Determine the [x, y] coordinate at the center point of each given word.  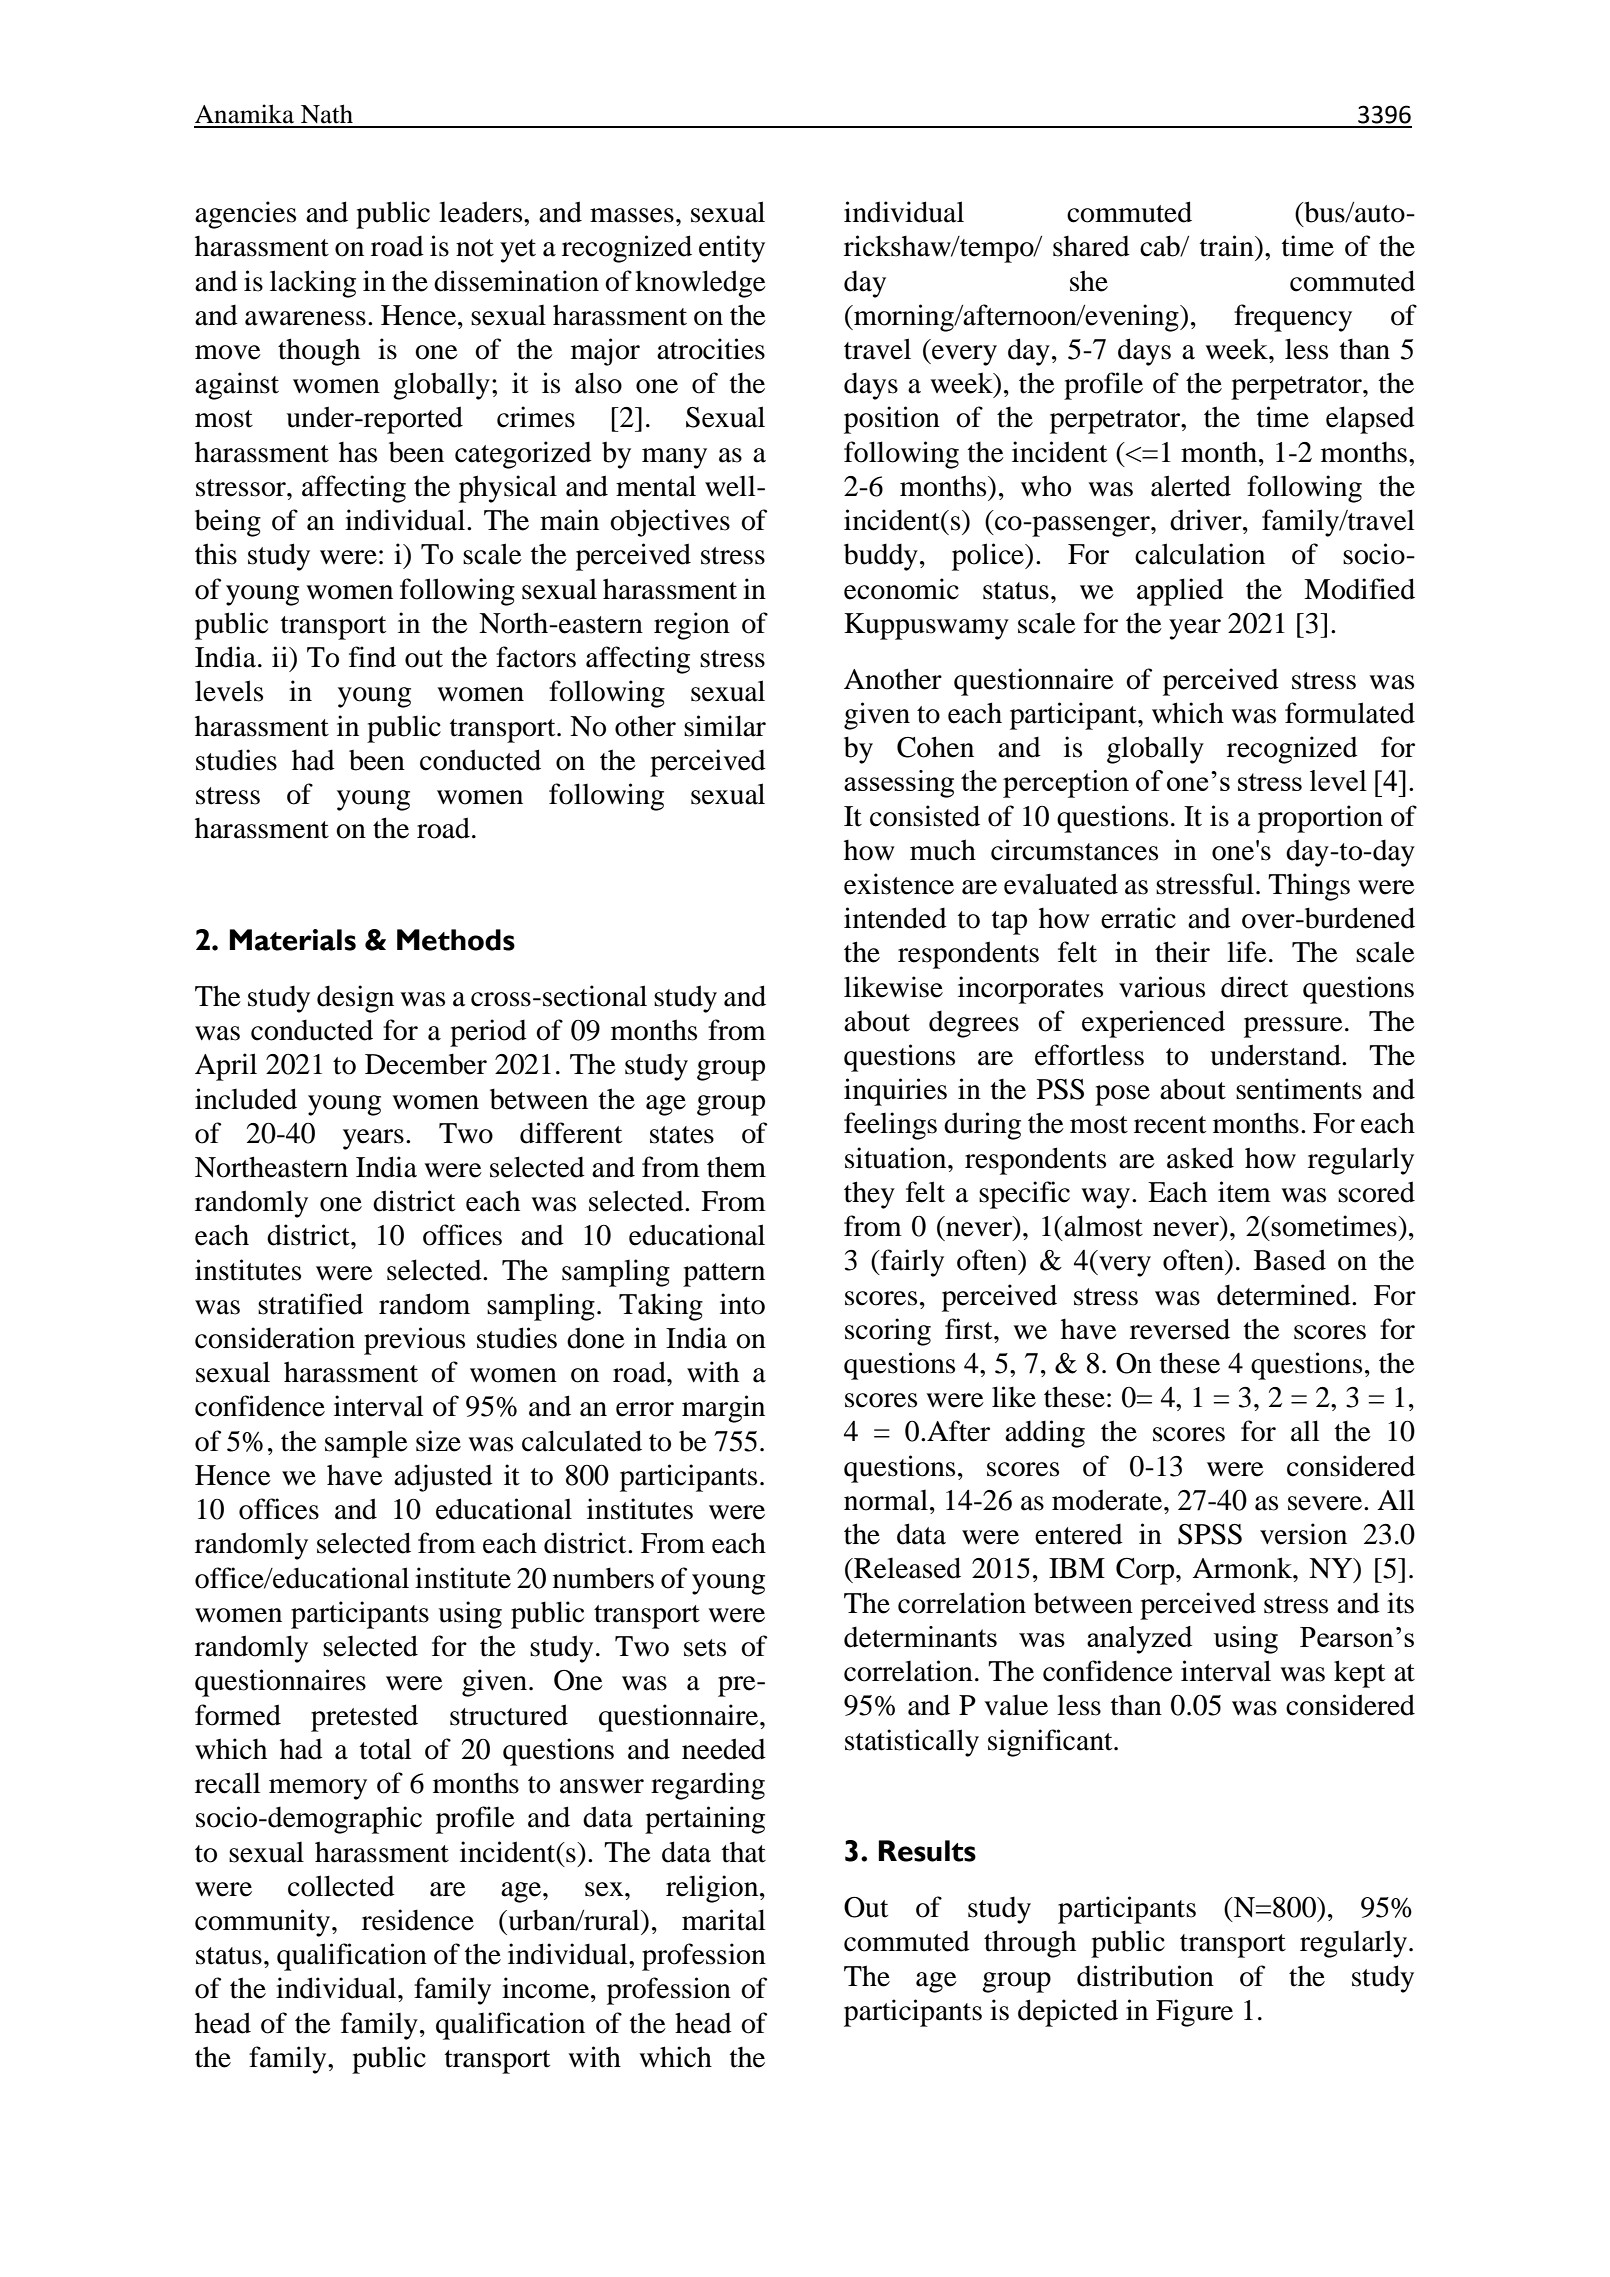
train [1228, 246]
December [426, 1064]
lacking [313, 284]
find [372, 657]
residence [418, 1920]
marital [723, 1920]
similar [725, 726]
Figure [1194, 2013]
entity [732, 249]
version [1303, 1534]
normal [886, 1500]
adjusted [443, 1478]
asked [1200, 1158]
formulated [1350, 713]
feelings [890, 1126]
